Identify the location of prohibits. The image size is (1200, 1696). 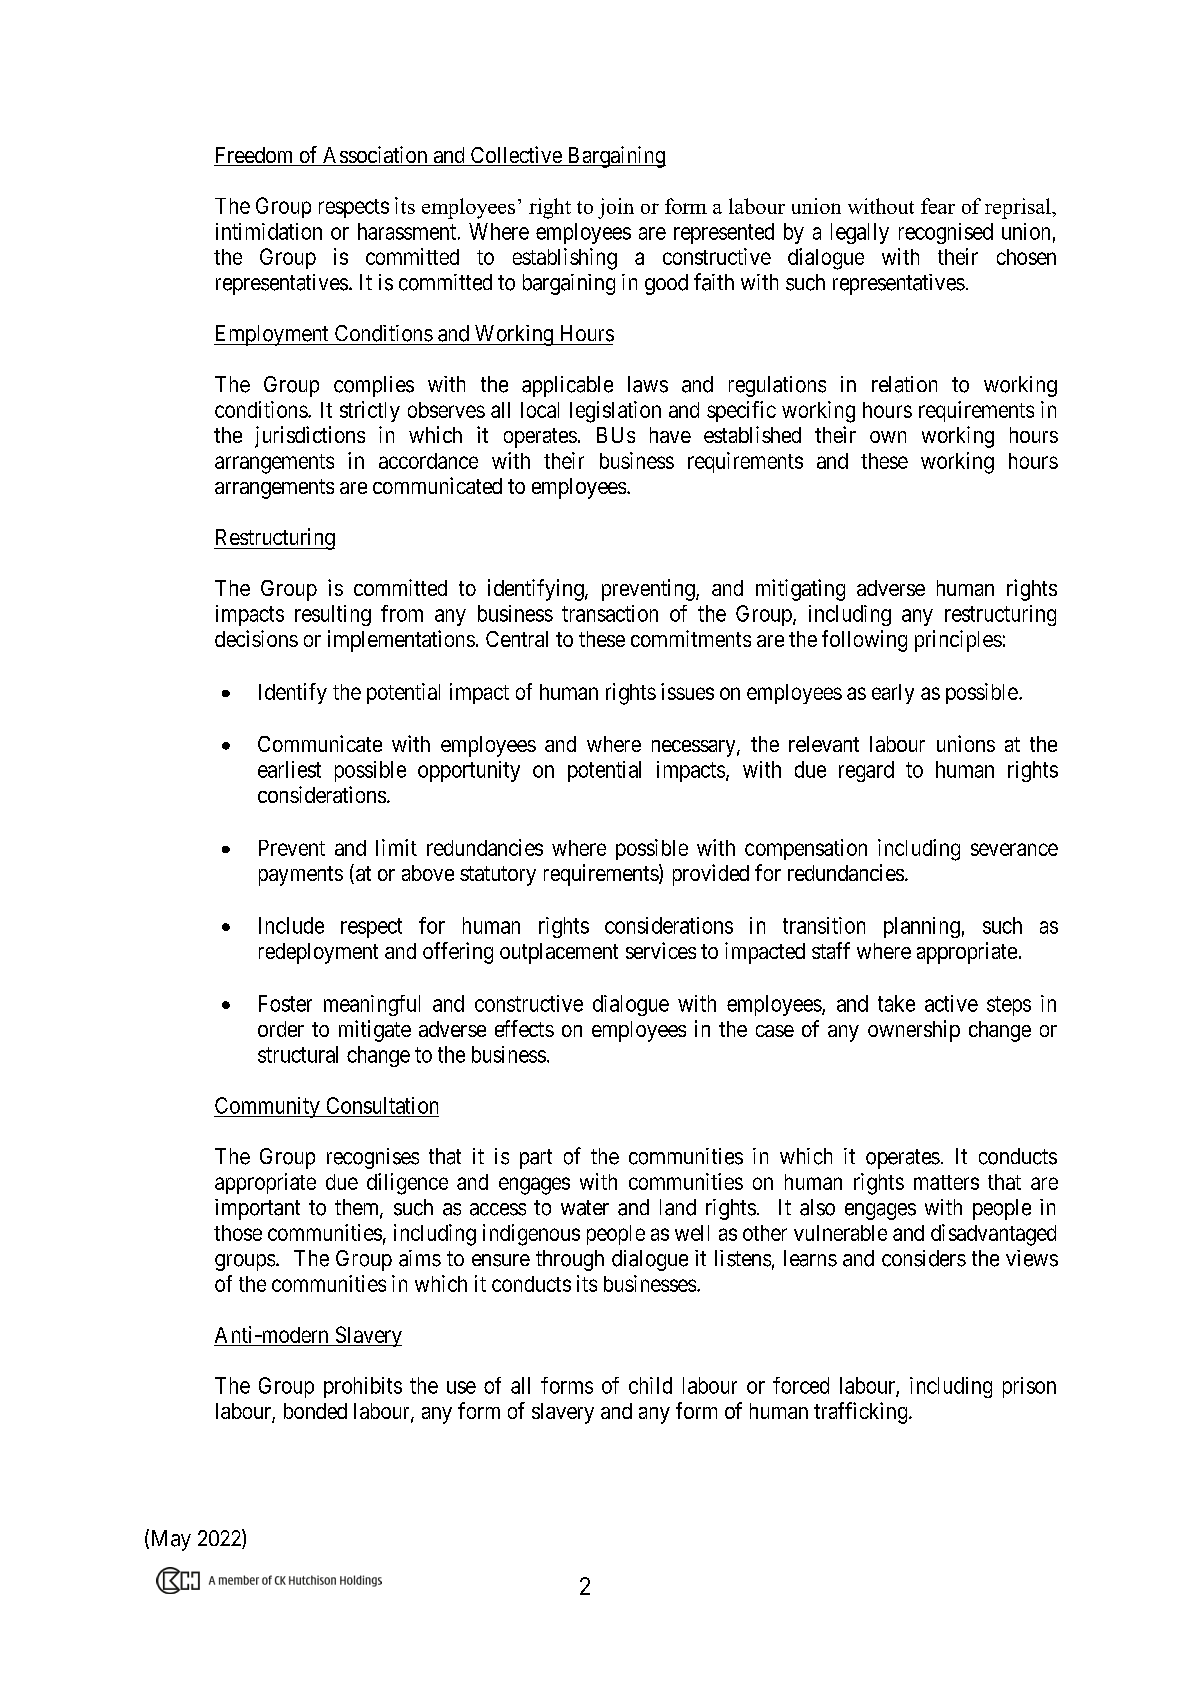
(363, 1387).
